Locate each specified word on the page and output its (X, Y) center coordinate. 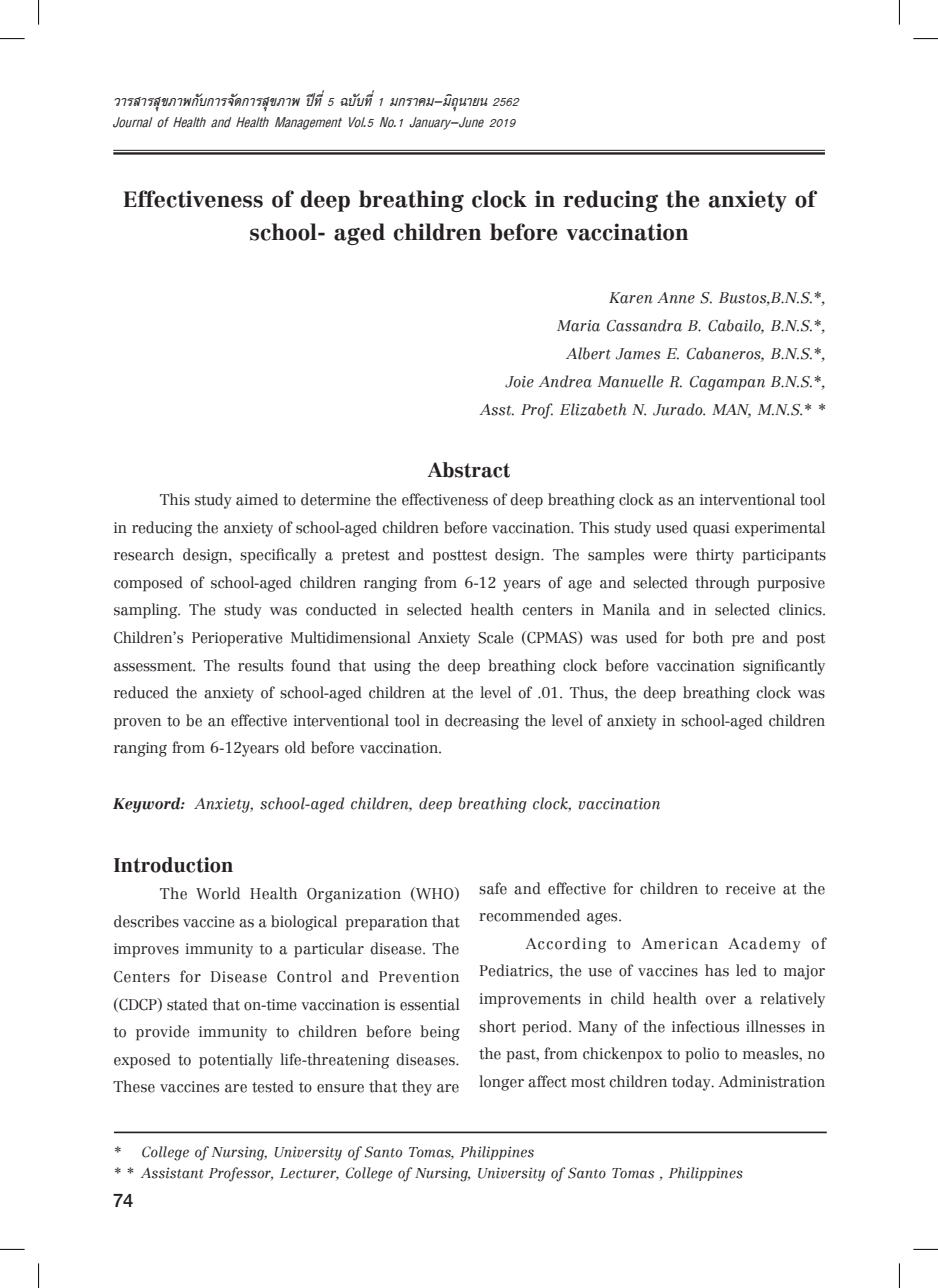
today (692, 1083)
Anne (676, 298)
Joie (519, 382)
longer (501, 1083)
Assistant (172, 1173)
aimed (257, 499)
